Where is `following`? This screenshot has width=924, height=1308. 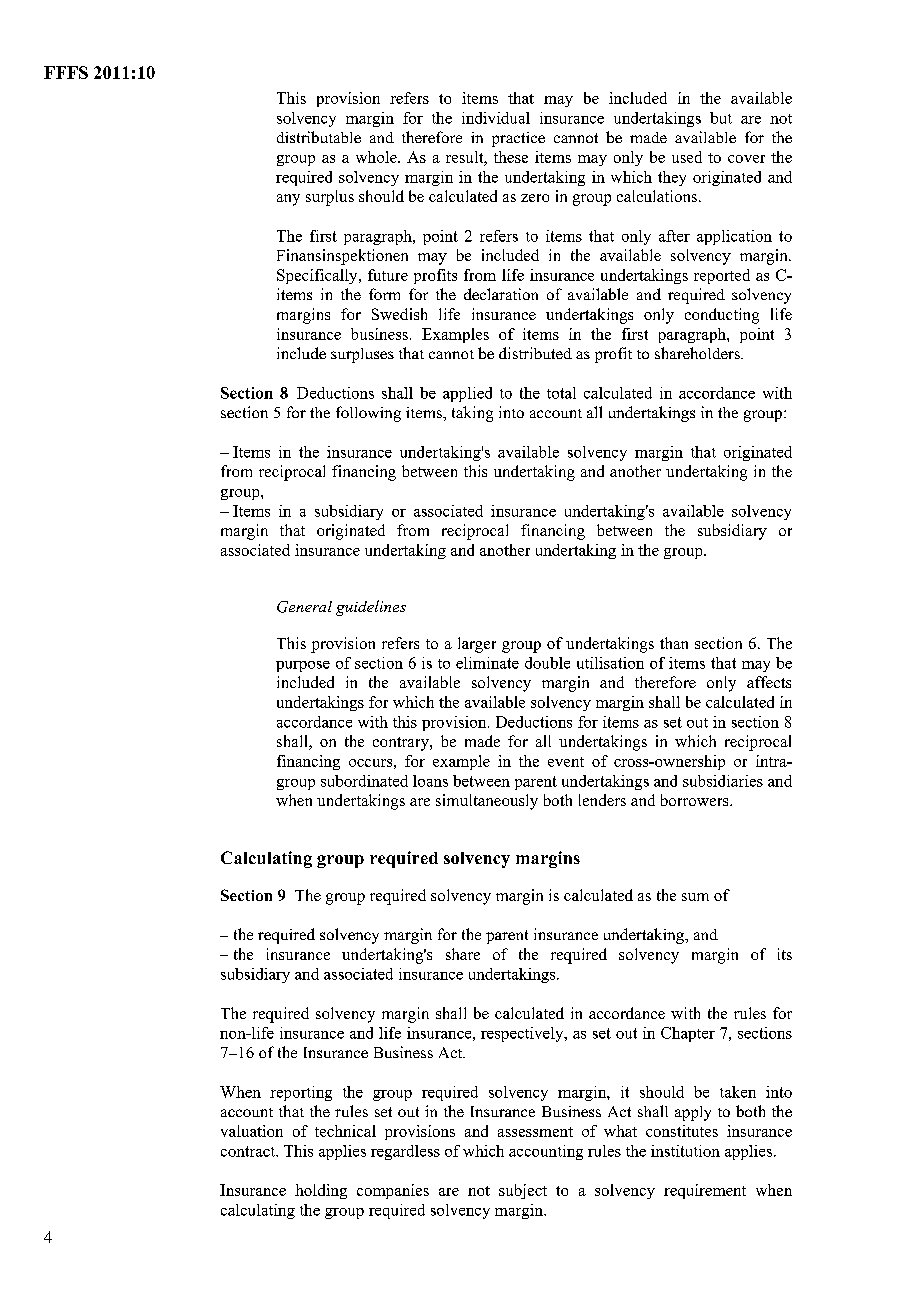 following is located at coordinates (368, 414).
